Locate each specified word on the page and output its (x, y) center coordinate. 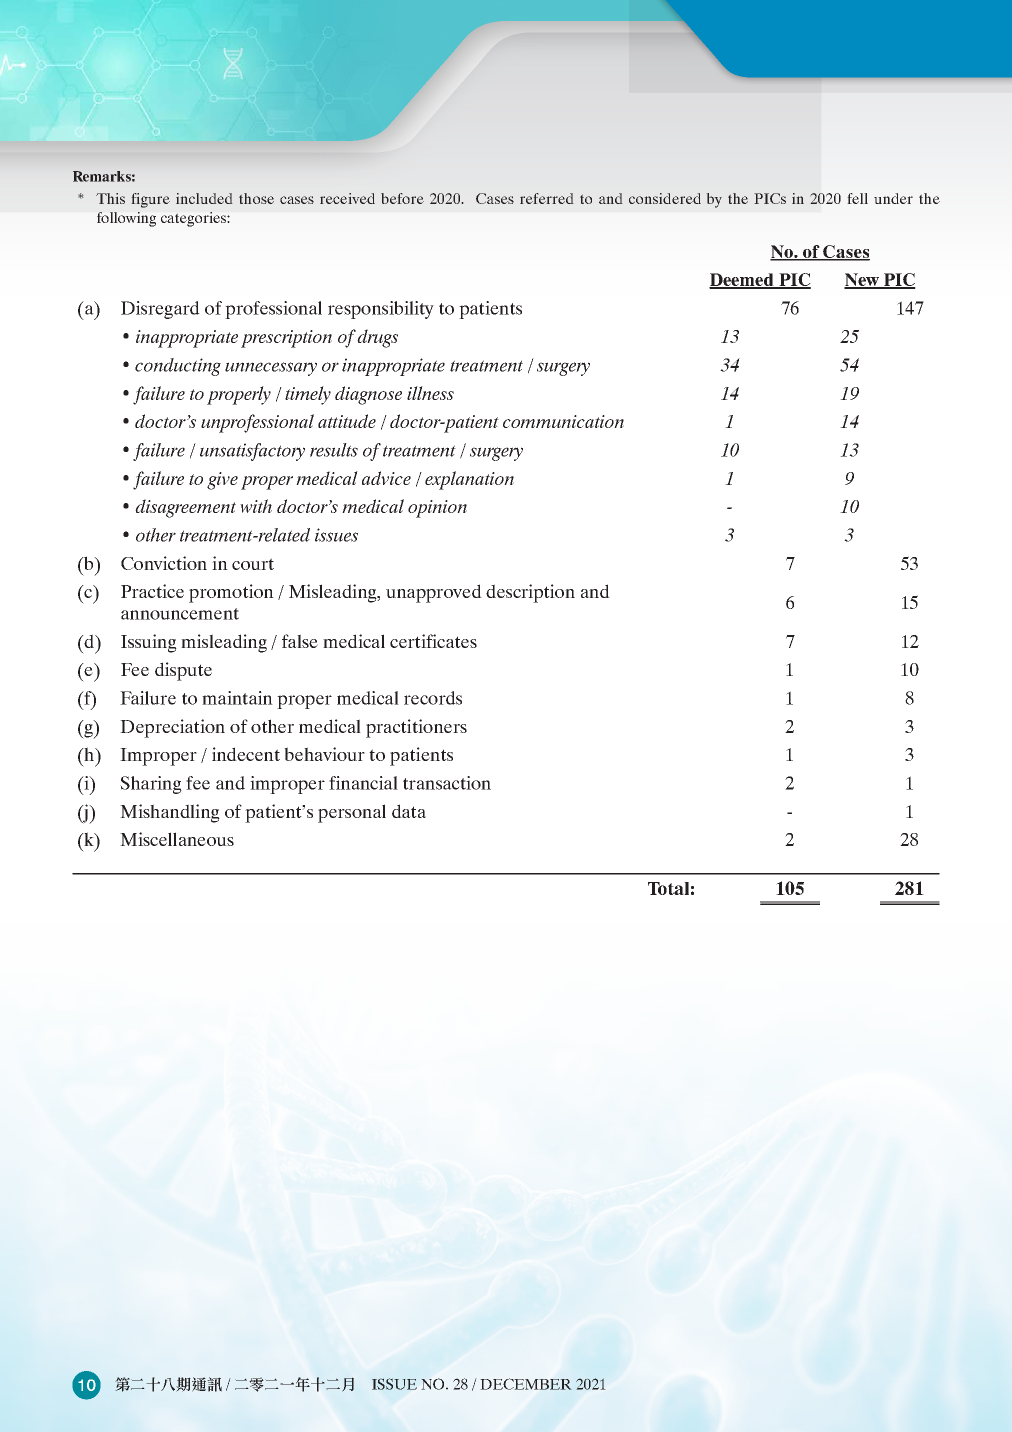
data (409, 811)
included (204, 198)
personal (352, 813)
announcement (180, 614)
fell (857, 198)
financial (363, 783)
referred (547, 198)
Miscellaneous (177, 839)
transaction (447, 783)
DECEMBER (526, 1384)
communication (563, 421)
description (530, 593)
